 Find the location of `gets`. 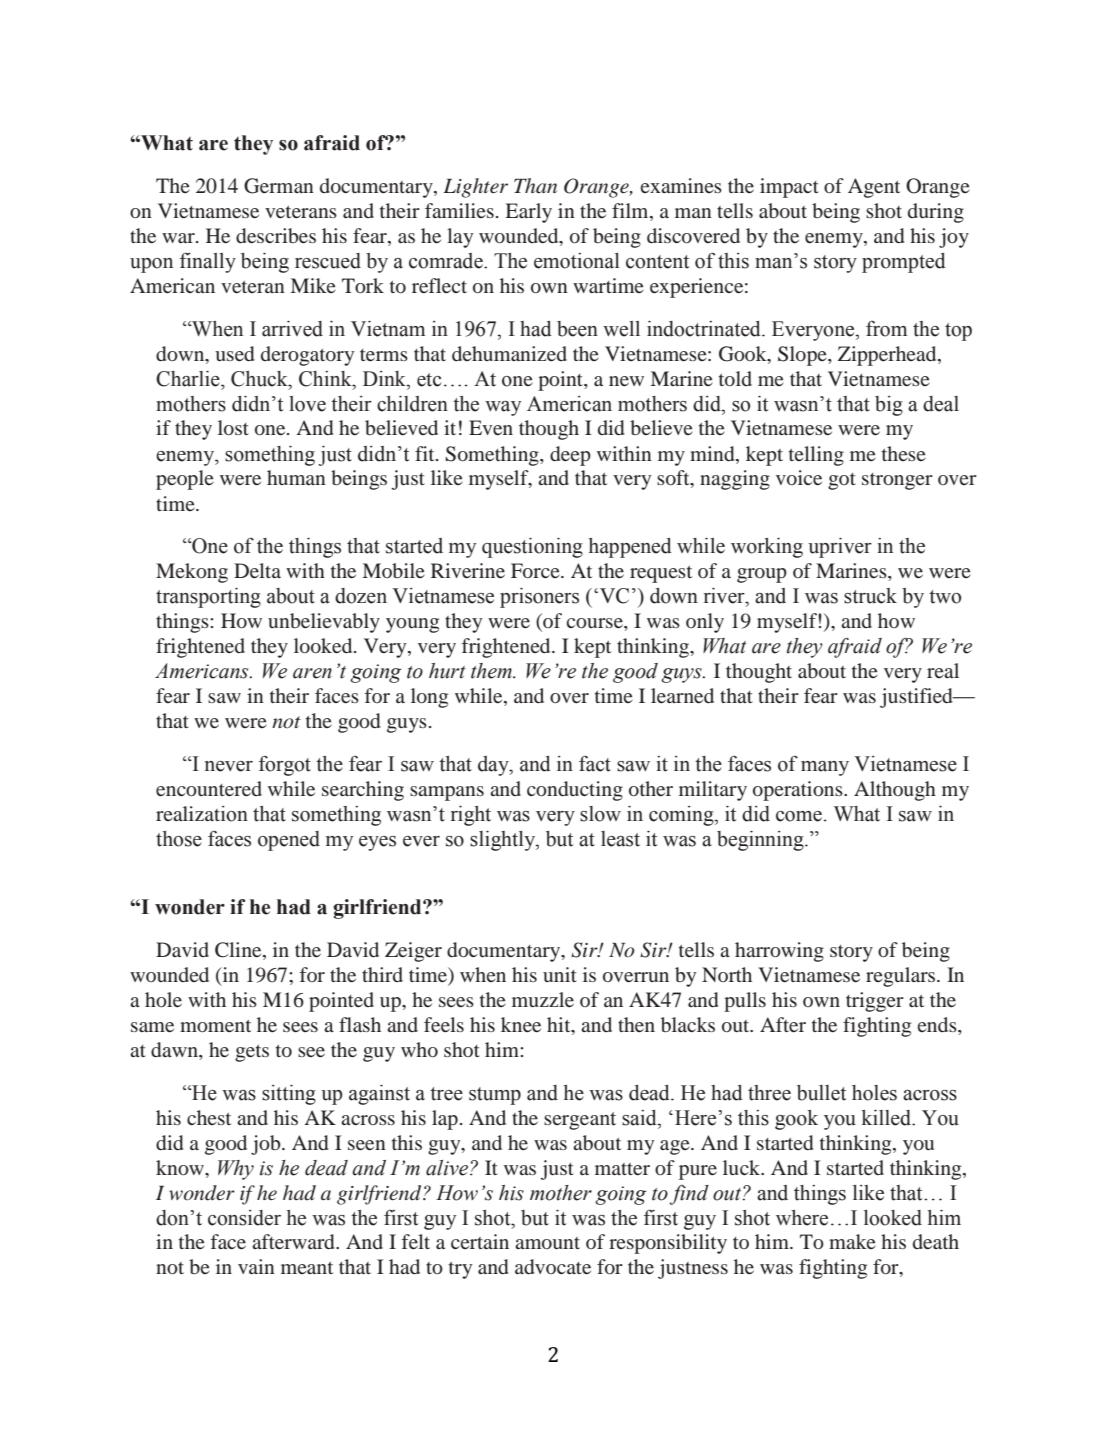

gets is located at coordinates (252, 1053).
